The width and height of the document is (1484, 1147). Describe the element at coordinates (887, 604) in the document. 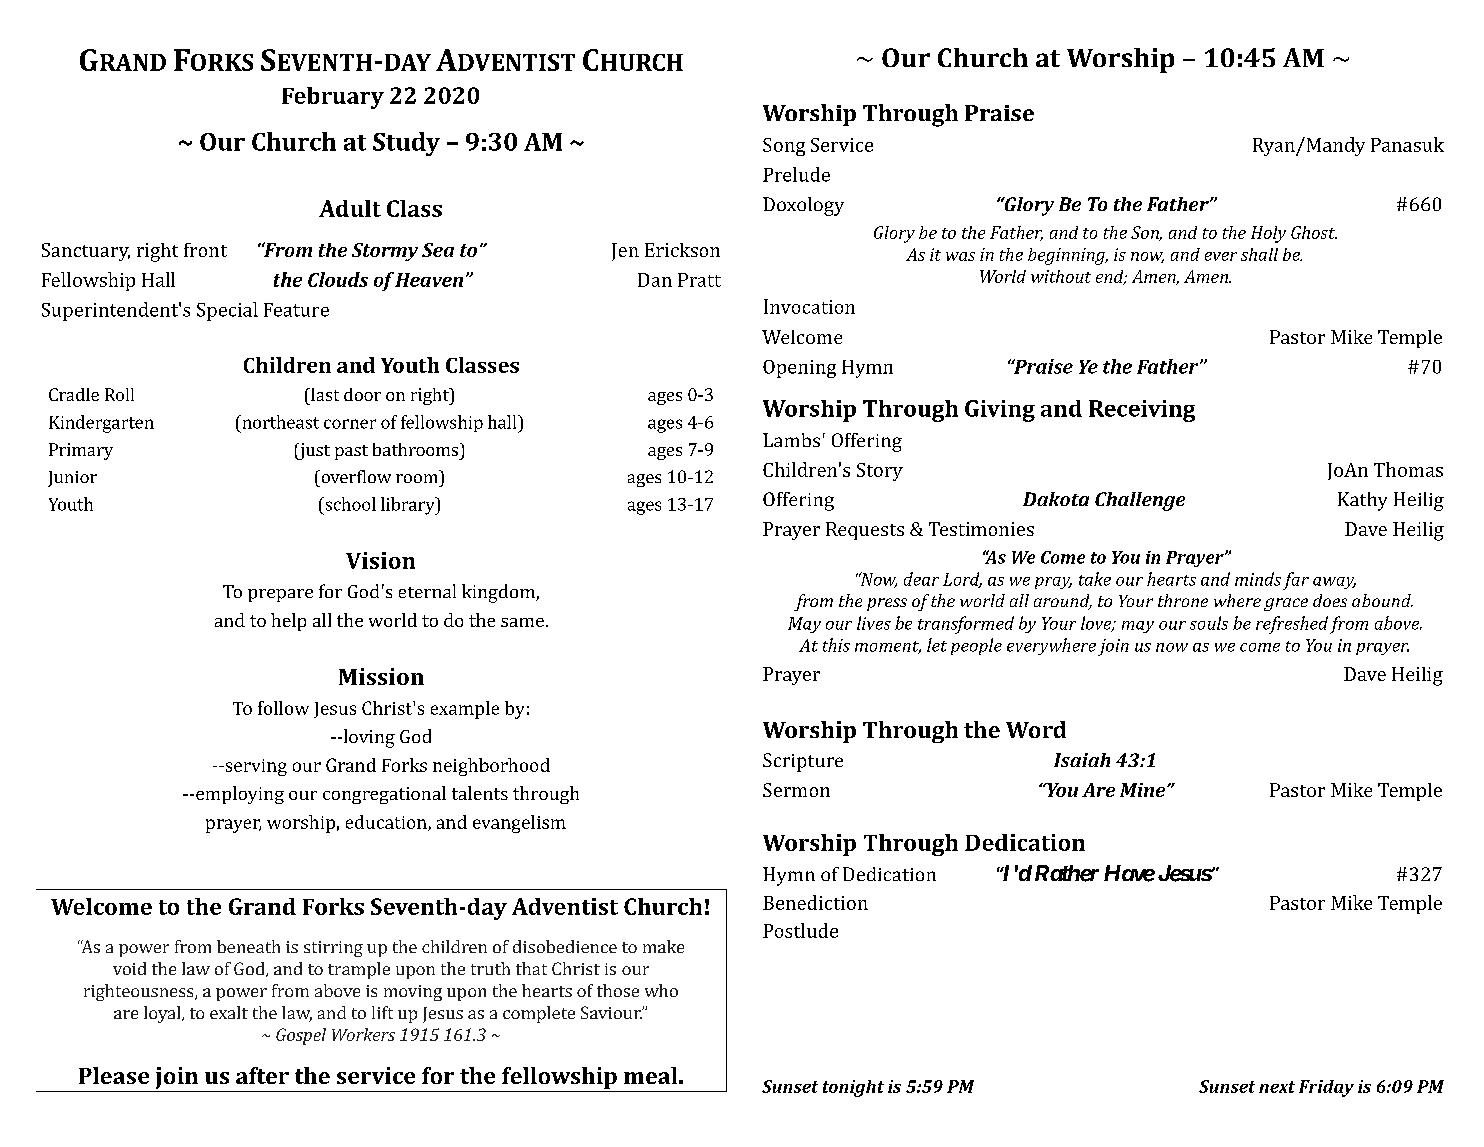

I see `press` at that location.
